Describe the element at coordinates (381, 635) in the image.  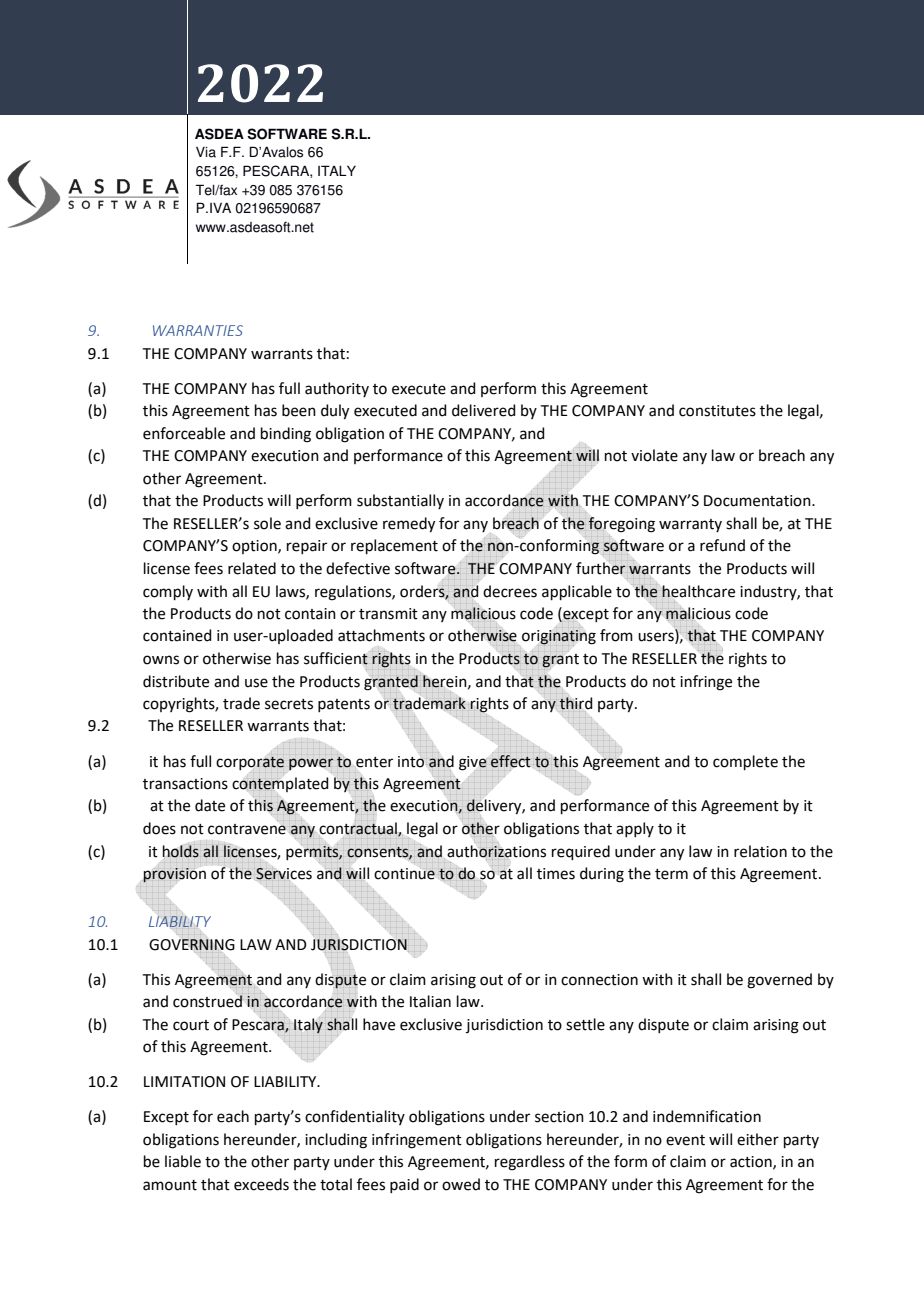
I see `attachments` at that location.
